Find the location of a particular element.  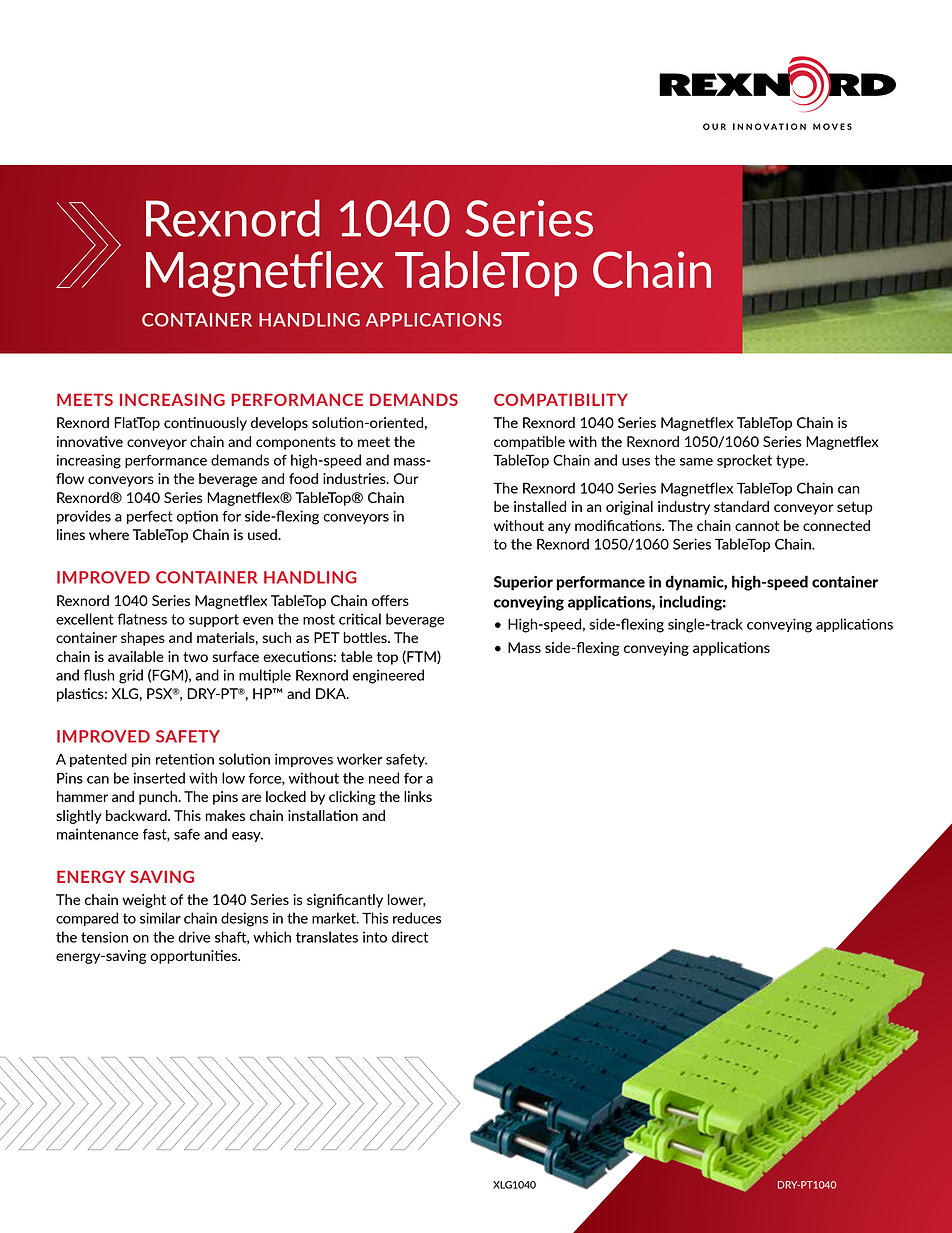

continuously is located at coordinates (205, 424).
